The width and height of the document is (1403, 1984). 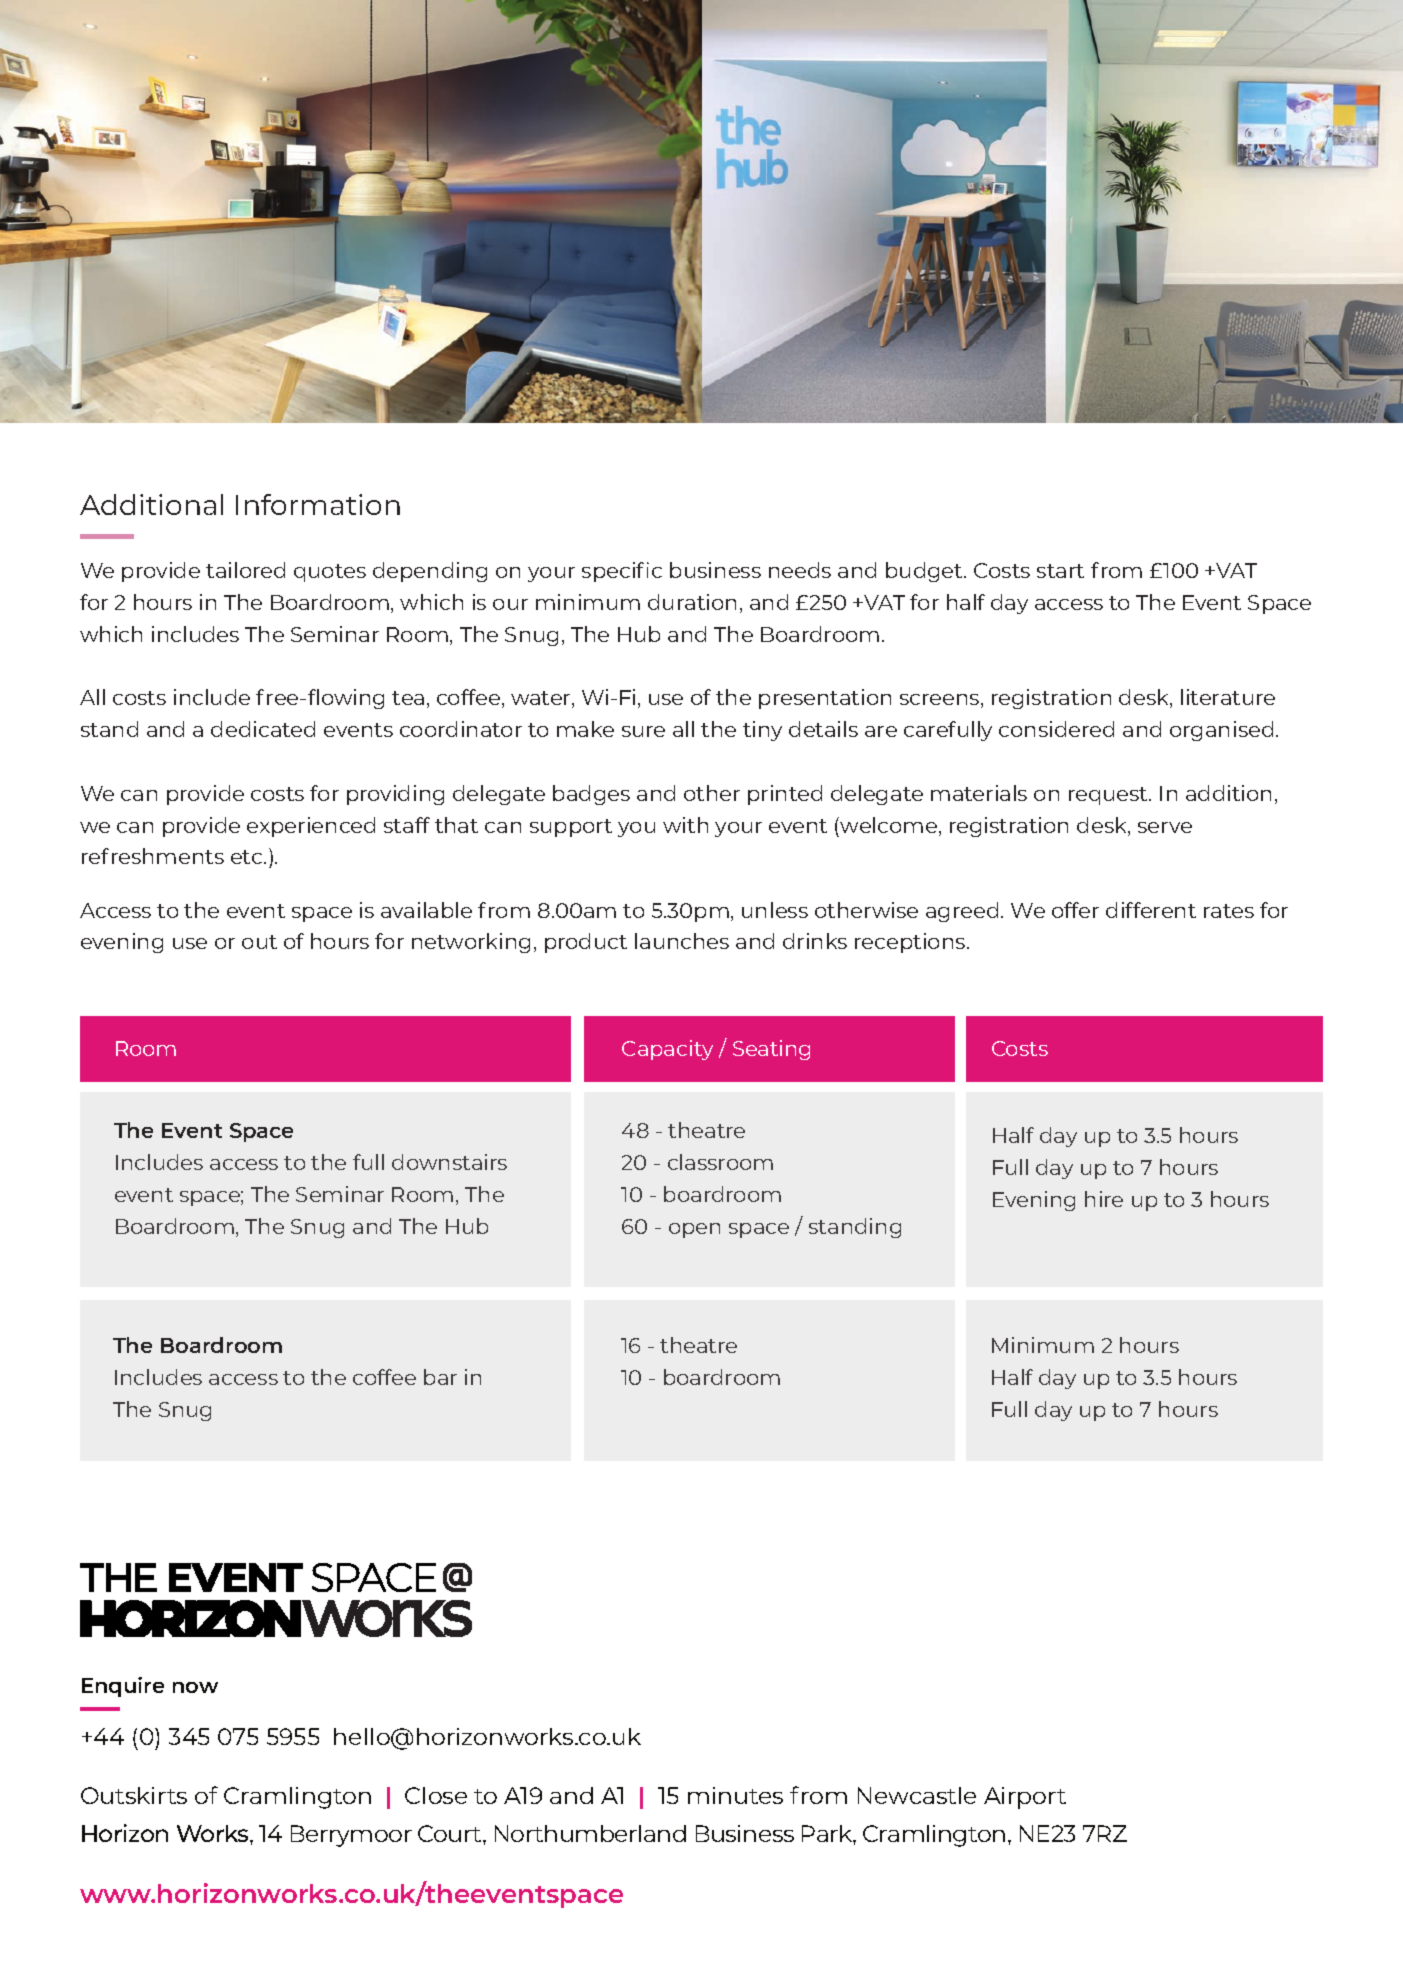 What do you see at coordinates (449, 1162) in the document?
I see `downstairs` at bounding box center [449, 1162].
